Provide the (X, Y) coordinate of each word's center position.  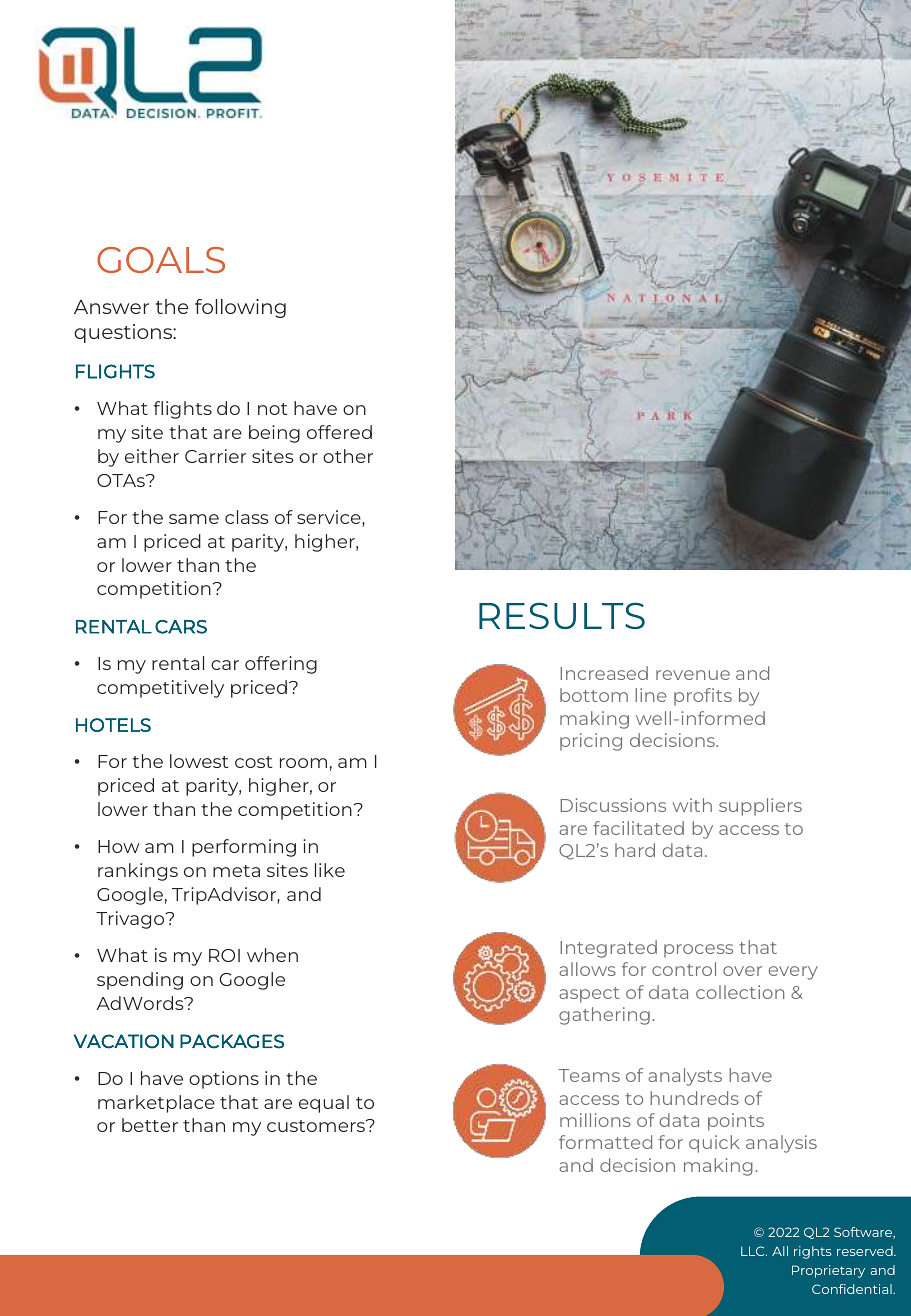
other (348, 456)
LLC (754, 1251)
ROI (224, 955)
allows (587, 969)
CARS (181, 627)
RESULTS (562, 615)
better (150, 1125)
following (240, 308)
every (793, 973)
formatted (605, 1142)
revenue (693, 675)
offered (339, 432)
